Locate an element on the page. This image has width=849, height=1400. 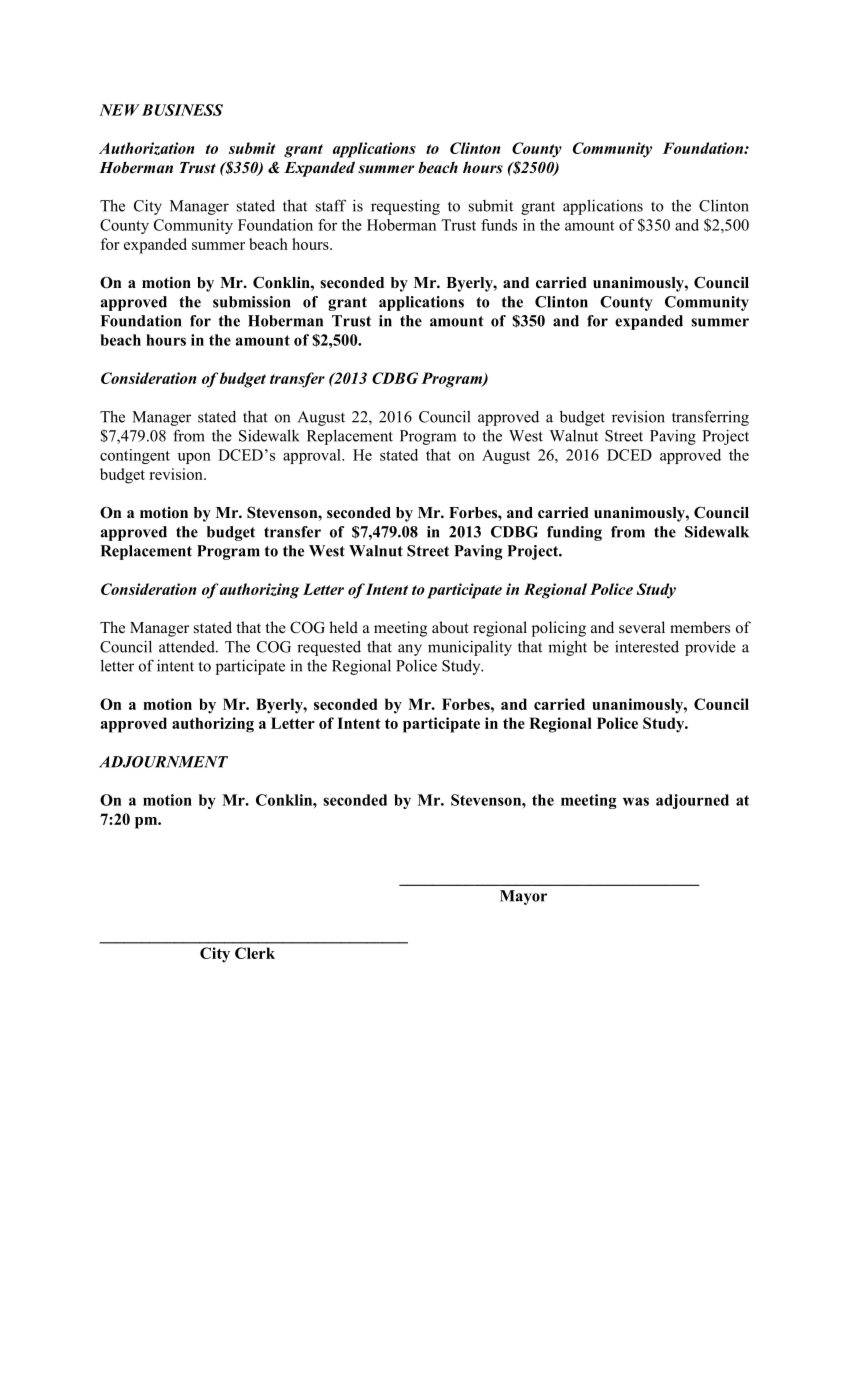
any is located at coordinates (410, 650).
